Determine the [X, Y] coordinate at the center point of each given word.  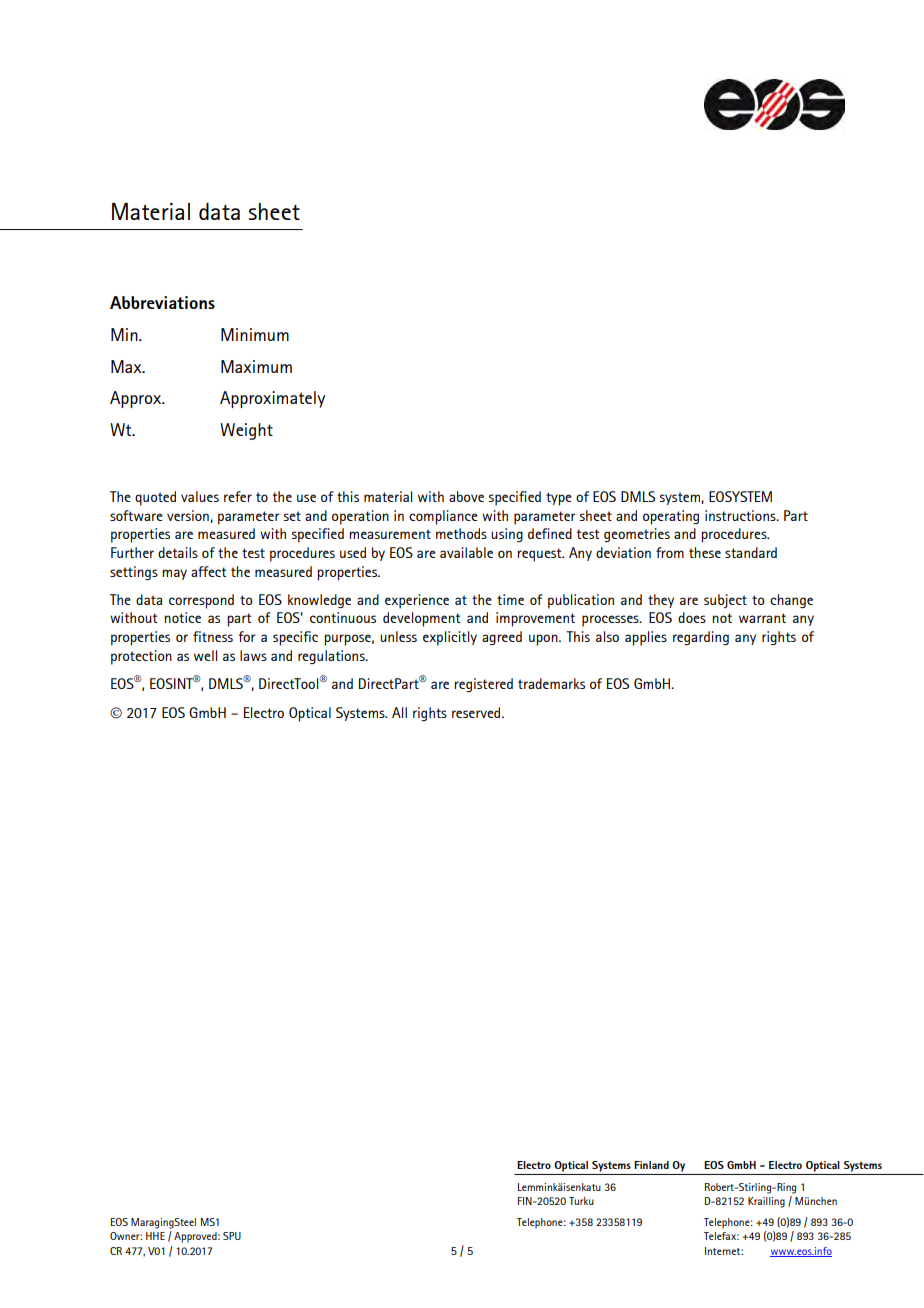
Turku [581, 1201]
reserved [477, 712]
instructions [741, 515]
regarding [701, 638]
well [205, 655]
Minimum [255, 334]
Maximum [256, 366]
